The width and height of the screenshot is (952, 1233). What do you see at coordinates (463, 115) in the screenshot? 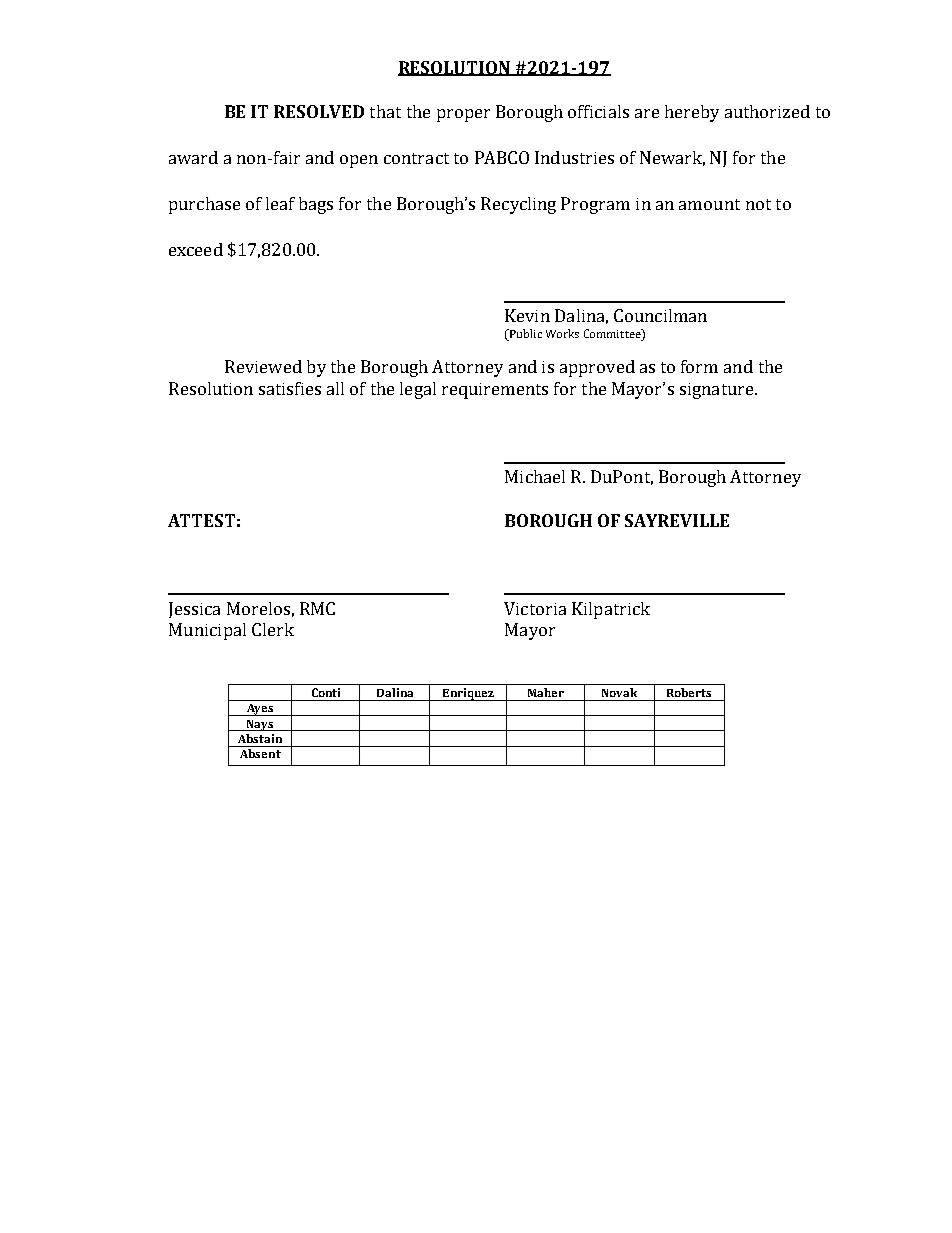
I see `proper` at bounding box center [463, 115].
